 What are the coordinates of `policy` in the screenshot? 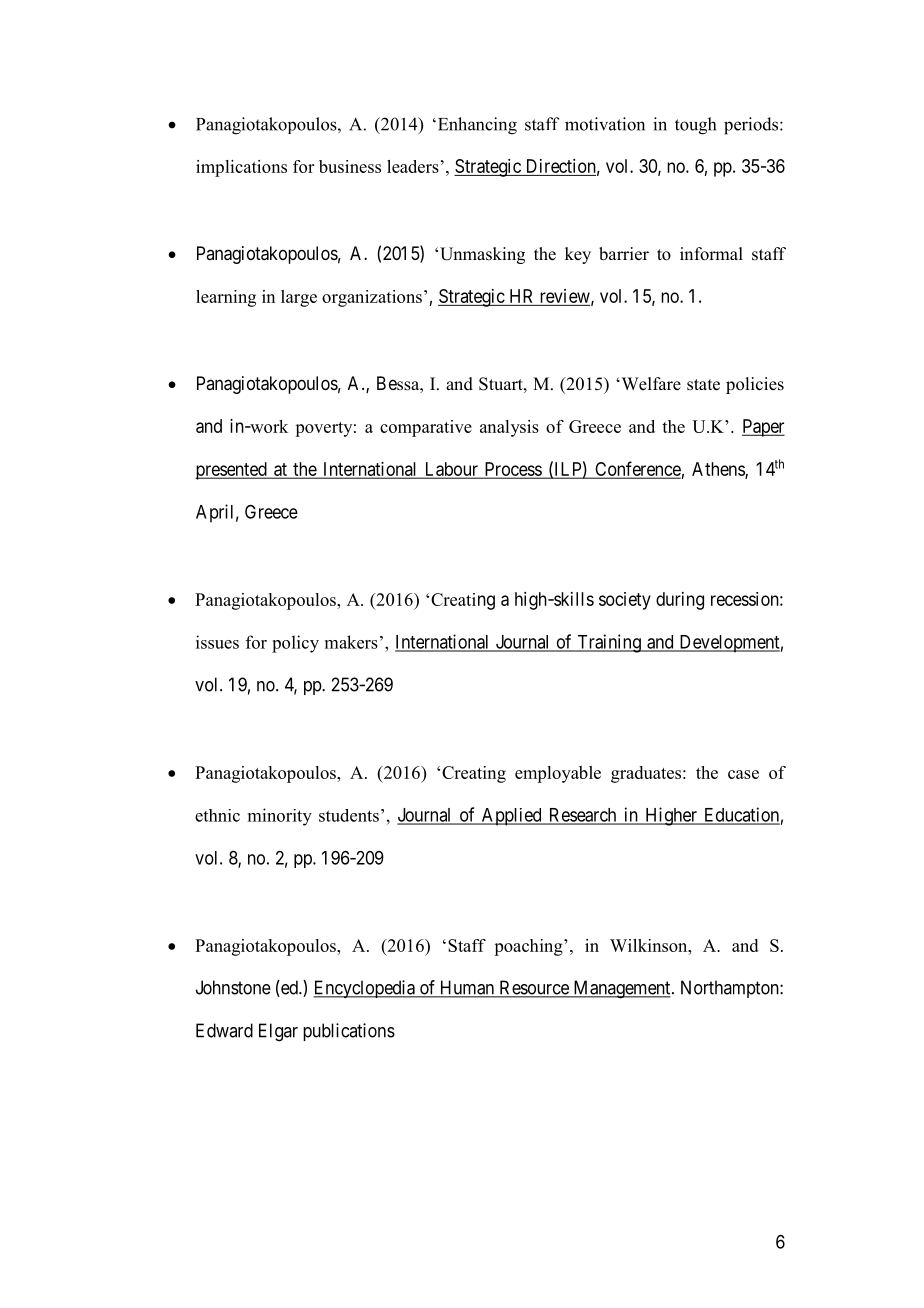 It's located at (295, 644).
